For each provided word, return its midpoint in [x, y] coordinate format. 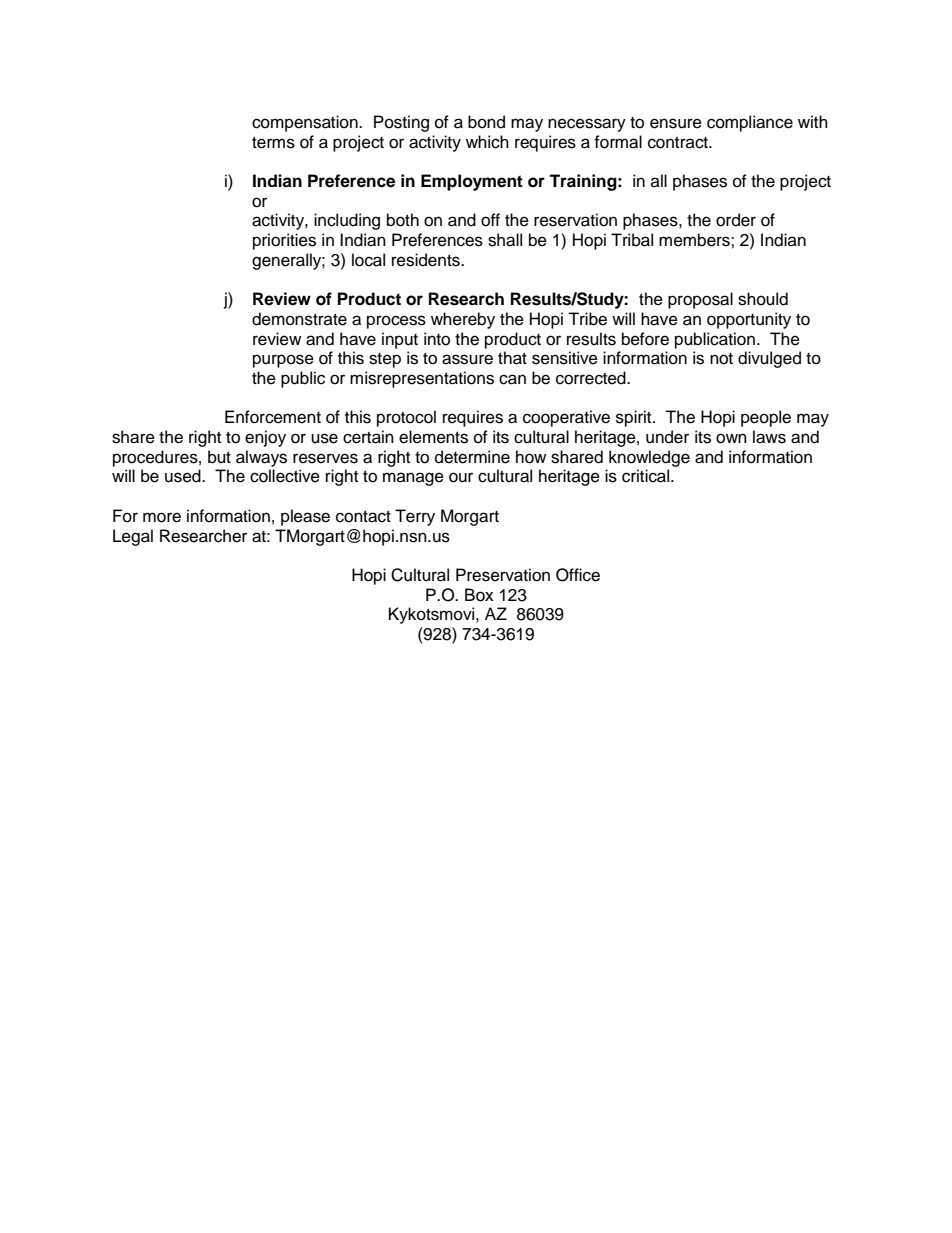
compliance [750, 123]
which [487, 142]
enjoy [265, 438]
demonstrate [299, 319]
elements [433, 437]
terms [273, 143]
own [731, 438]
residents [427, 260]
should [763, 299]
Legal [133, 537]
